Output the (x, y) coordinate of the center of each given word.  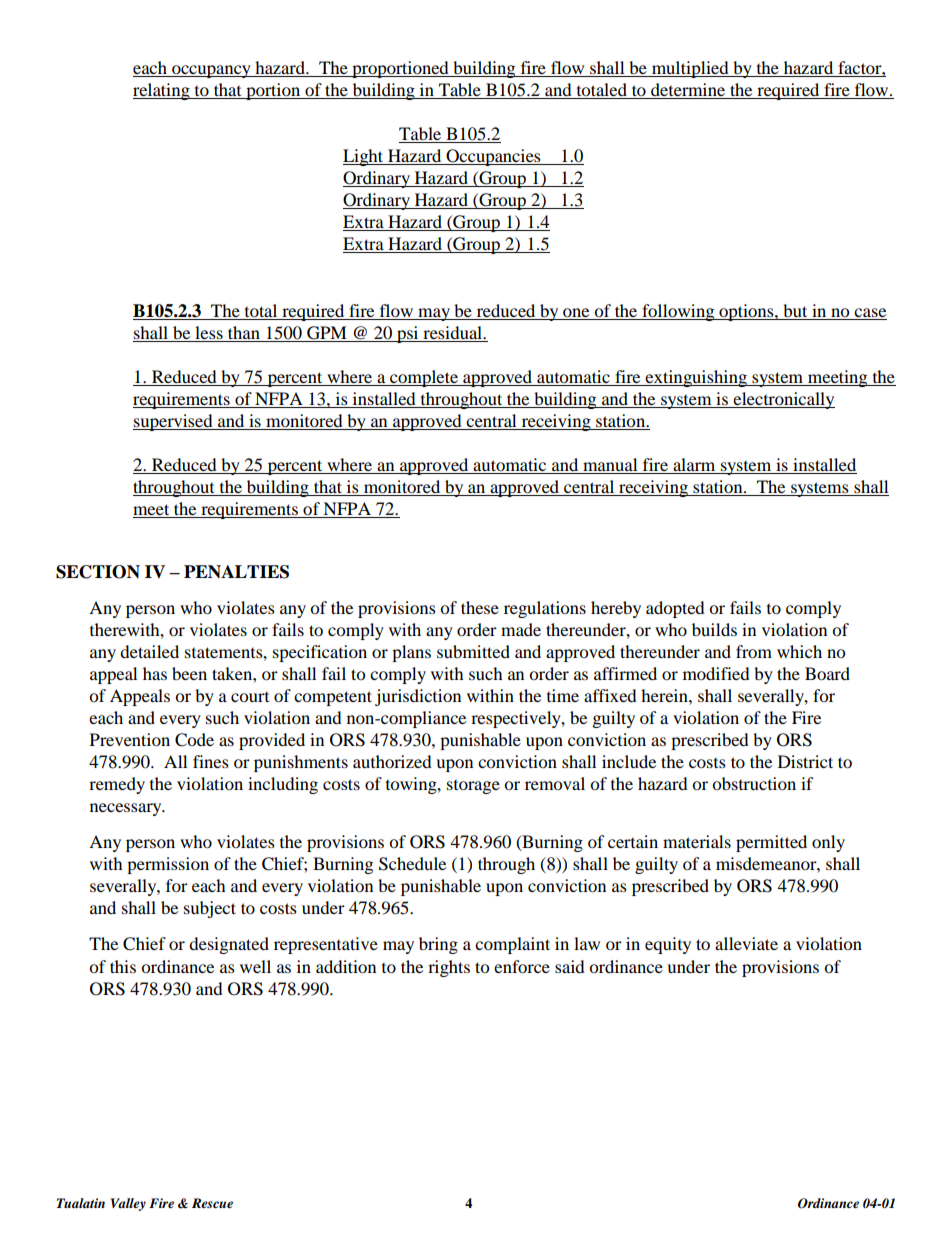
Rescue (212, 1203)
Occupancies (493, 157)
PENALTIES (236, 572)
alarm (694, 464)
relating (162, 91)
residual (454, 332)
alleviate (746, 943)
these (480, 607)
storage (473, 787)
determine (688, 89)
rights (449, 968)
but (795, 310)
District (805, 761)
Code (194, 740)
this (123, 966)
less (209, 332)
